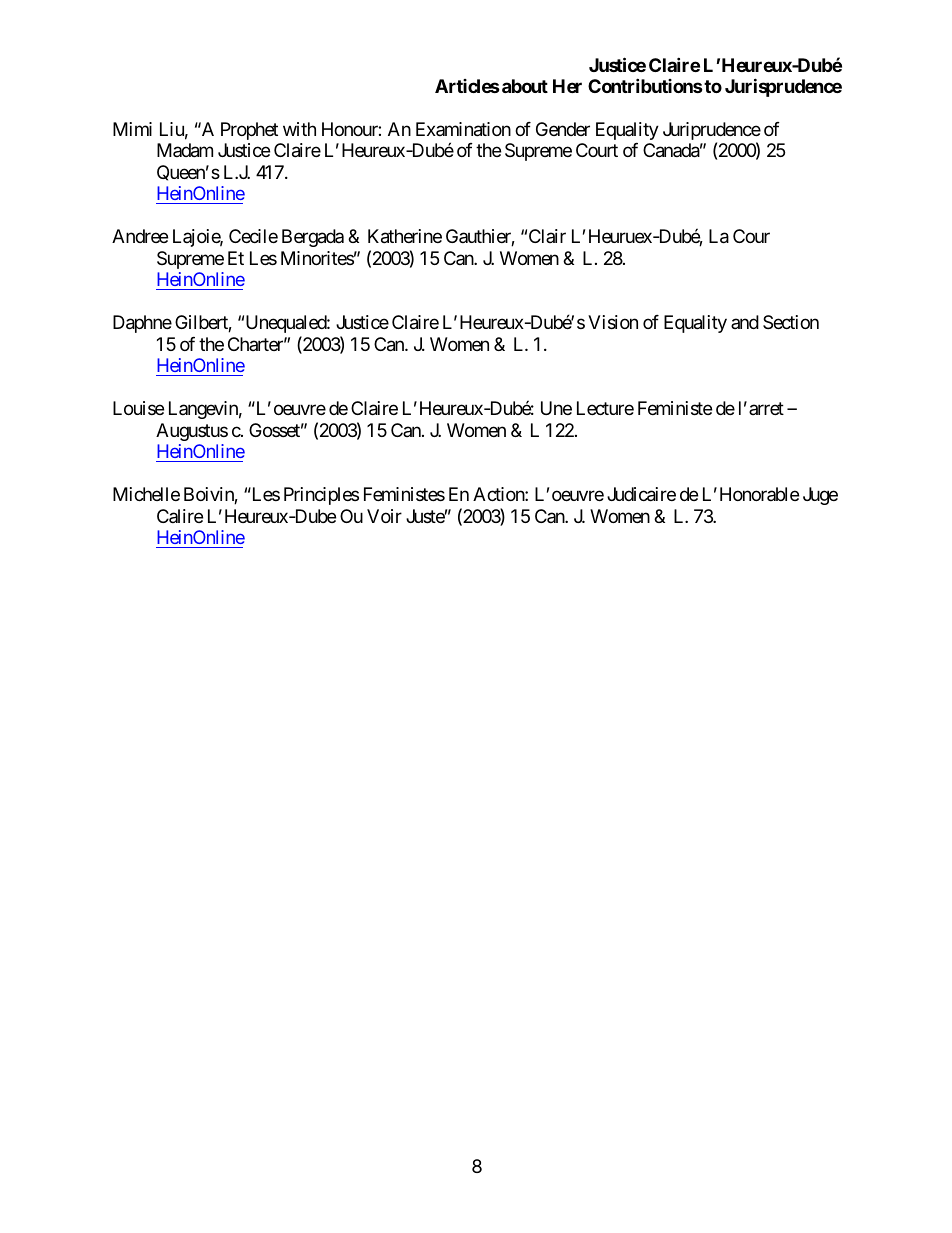 The image size is (952, 1233). What do you see at coordinates (185, 150) in the screenshot?
I see `Madam` at bounding box center [185, 150].
